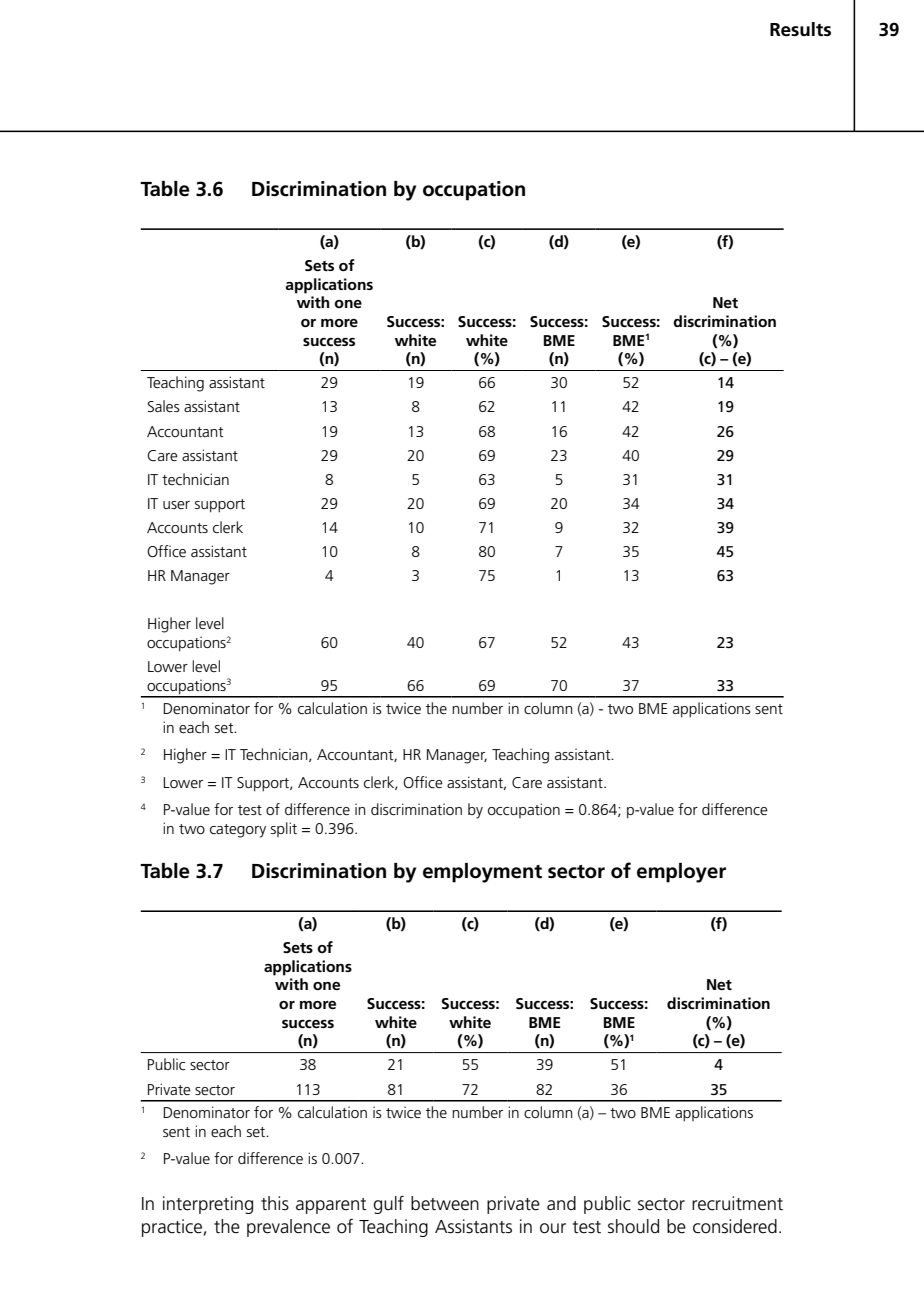  Describe the element at coordinates (800, 29) in the screenshot. I see `Results` at that location.
